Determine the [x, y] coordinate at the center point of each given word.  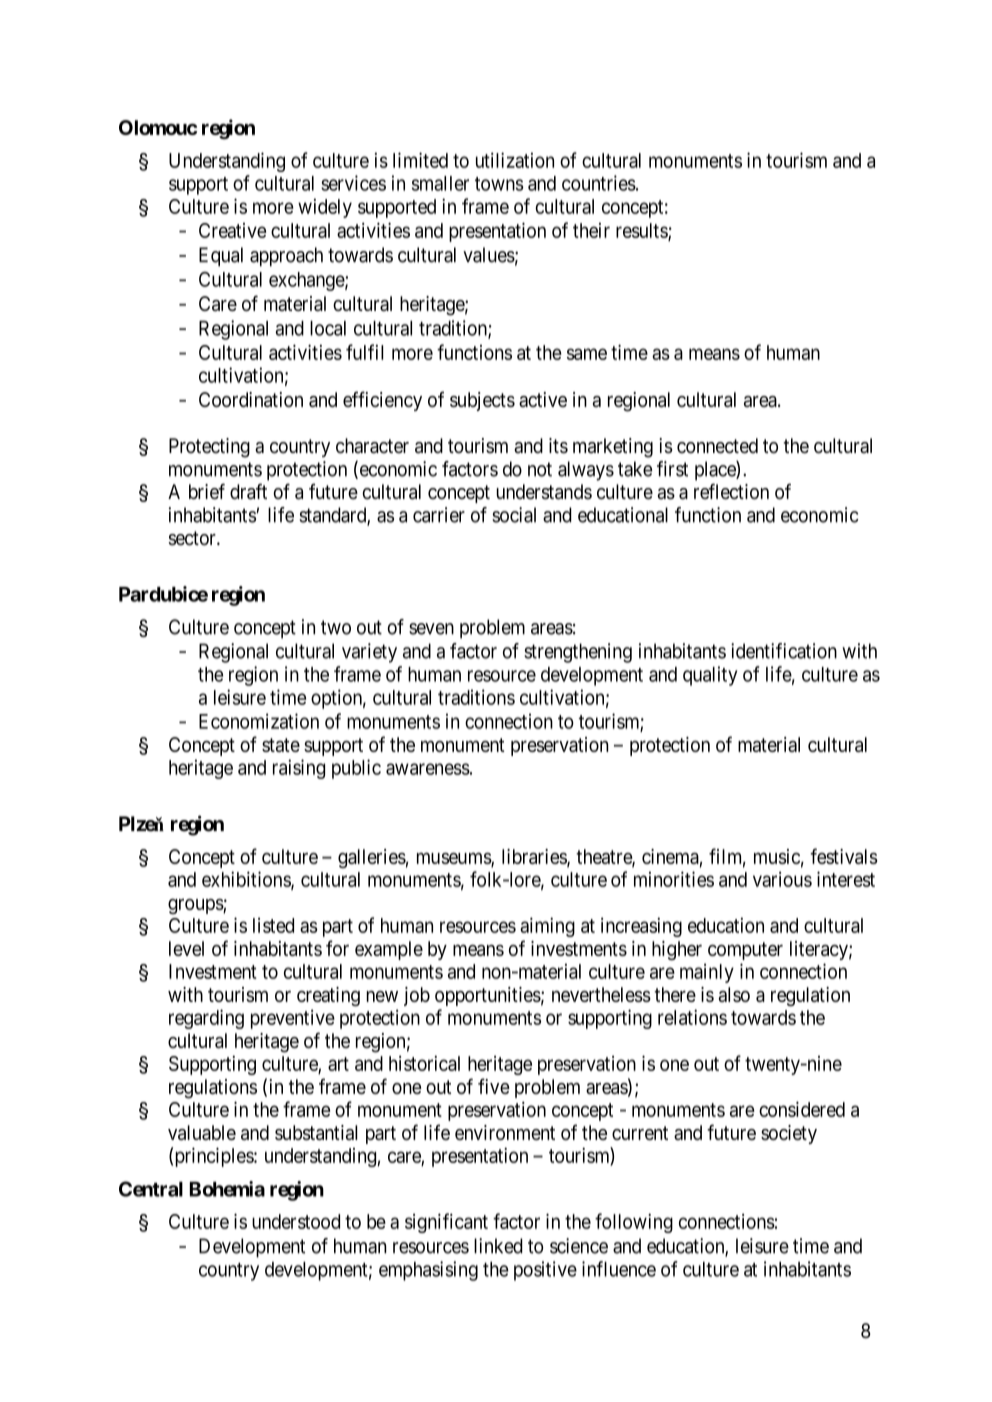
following [634, 1223]
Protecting [209, 448]
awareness [428, 769]
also [734, 994]
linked [498, 1246]
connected [717, 446]
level [186, 948]
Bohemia [227, 1189]
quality [710, 676]
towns [499, 184]
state [281, 745]
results [642, 231]
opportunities [488, 996]
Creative [232, 230]
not [540, 469]
